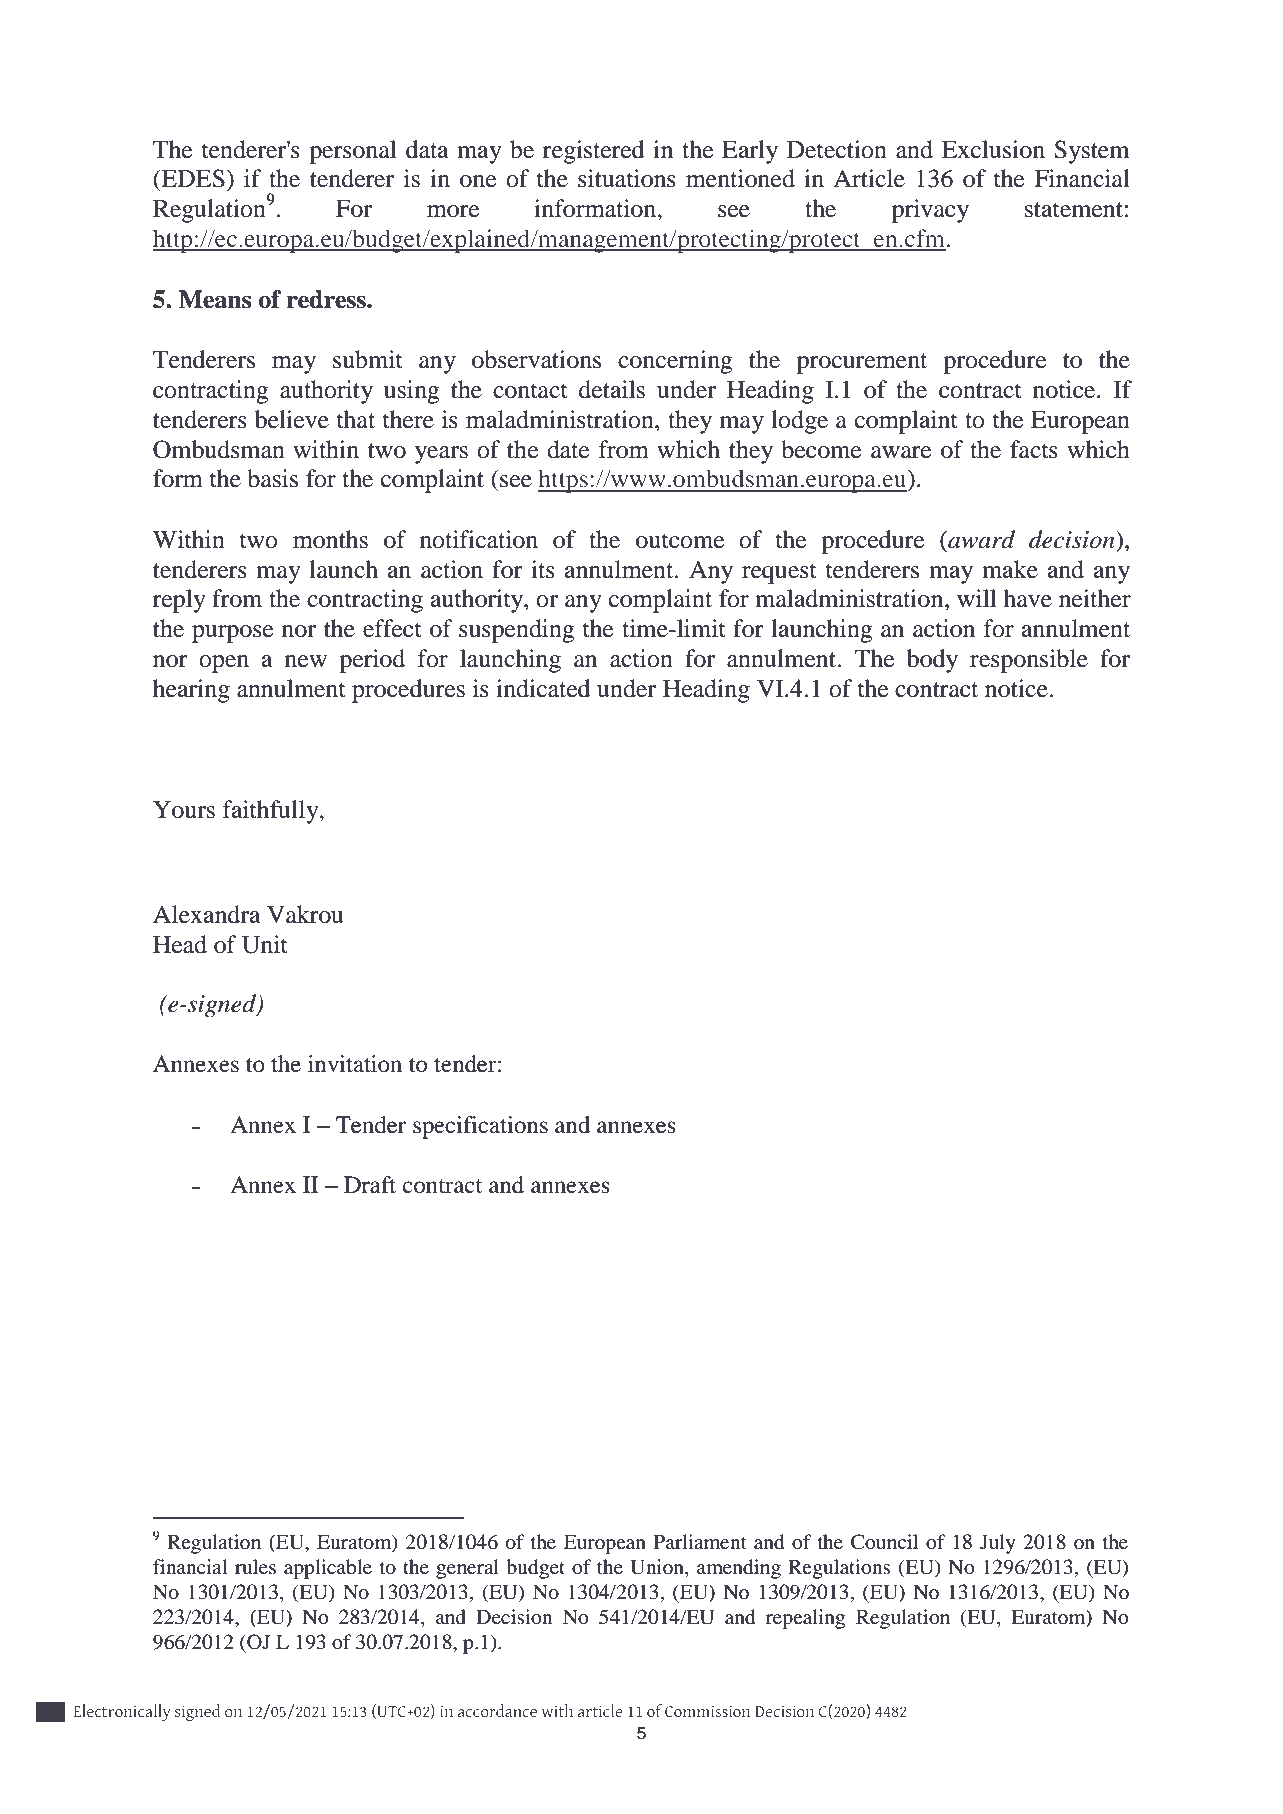 The image size is (1283, 1814). I want to click on Draft, so click(370, 1185).
